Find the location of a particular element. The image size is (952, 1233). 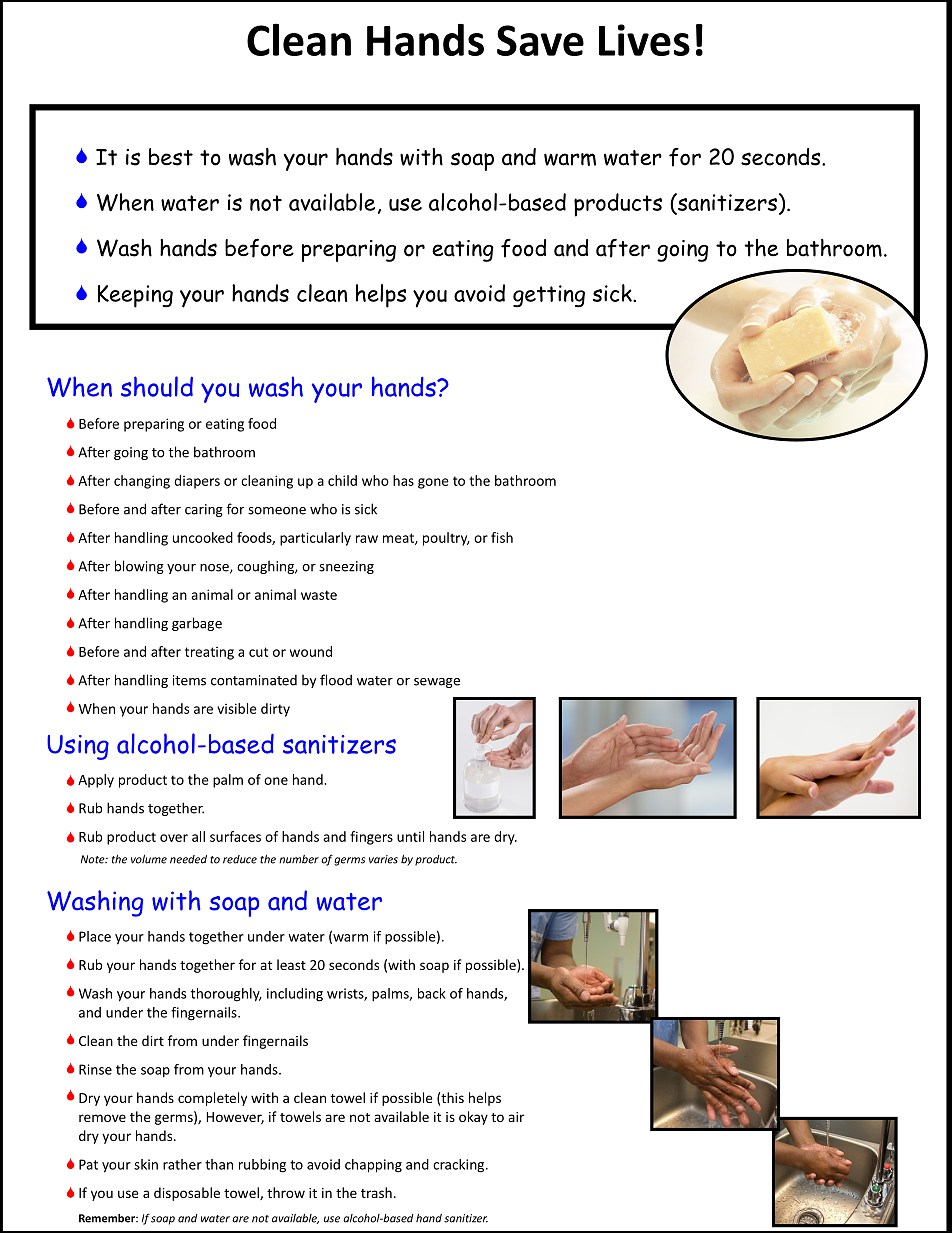

Keeping is located at coordinates (135, 296).
